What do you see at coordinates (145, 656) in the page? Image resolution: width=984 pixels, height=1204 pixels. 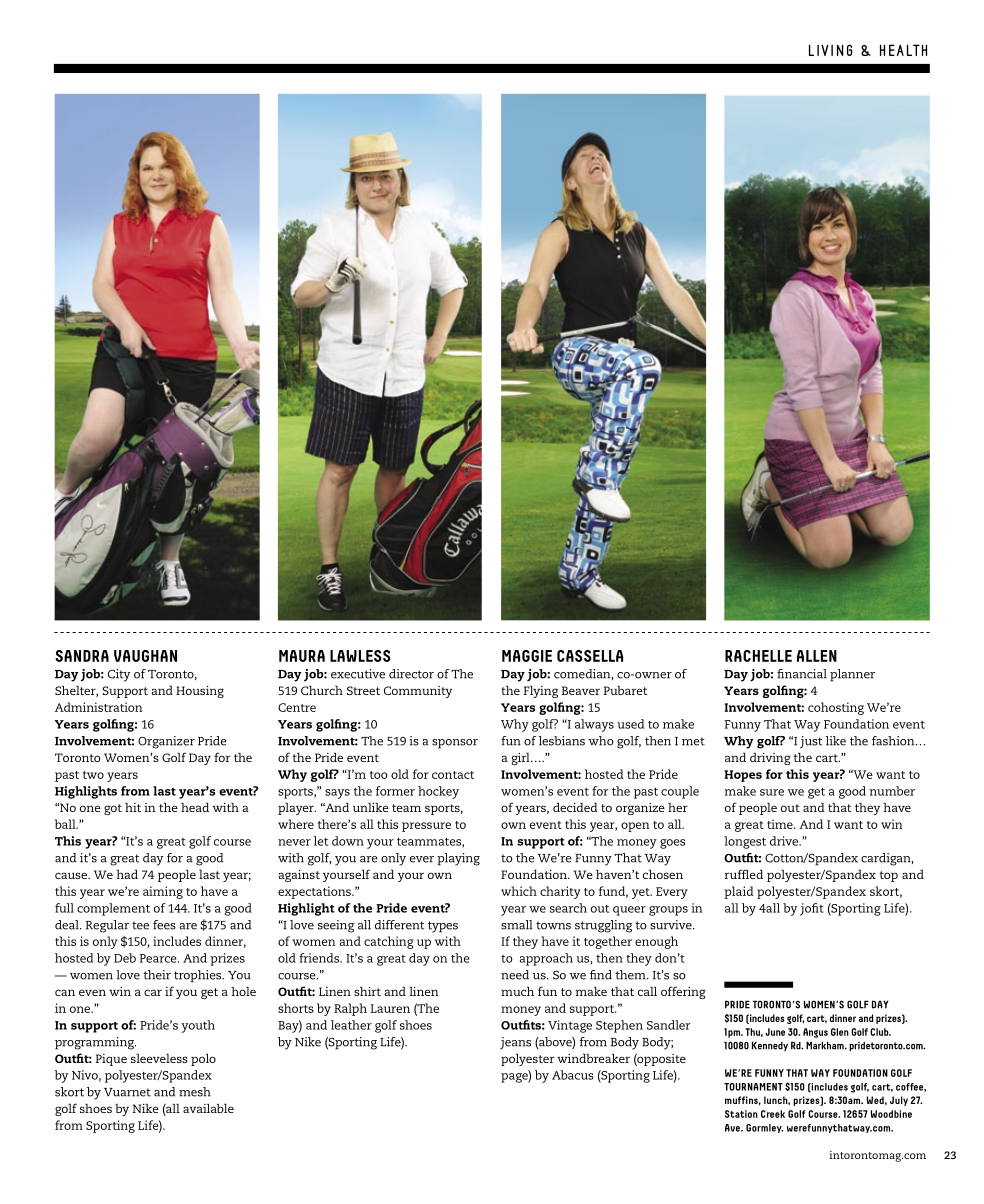 I see `Vaughan` at bounding box center [145, 656].
